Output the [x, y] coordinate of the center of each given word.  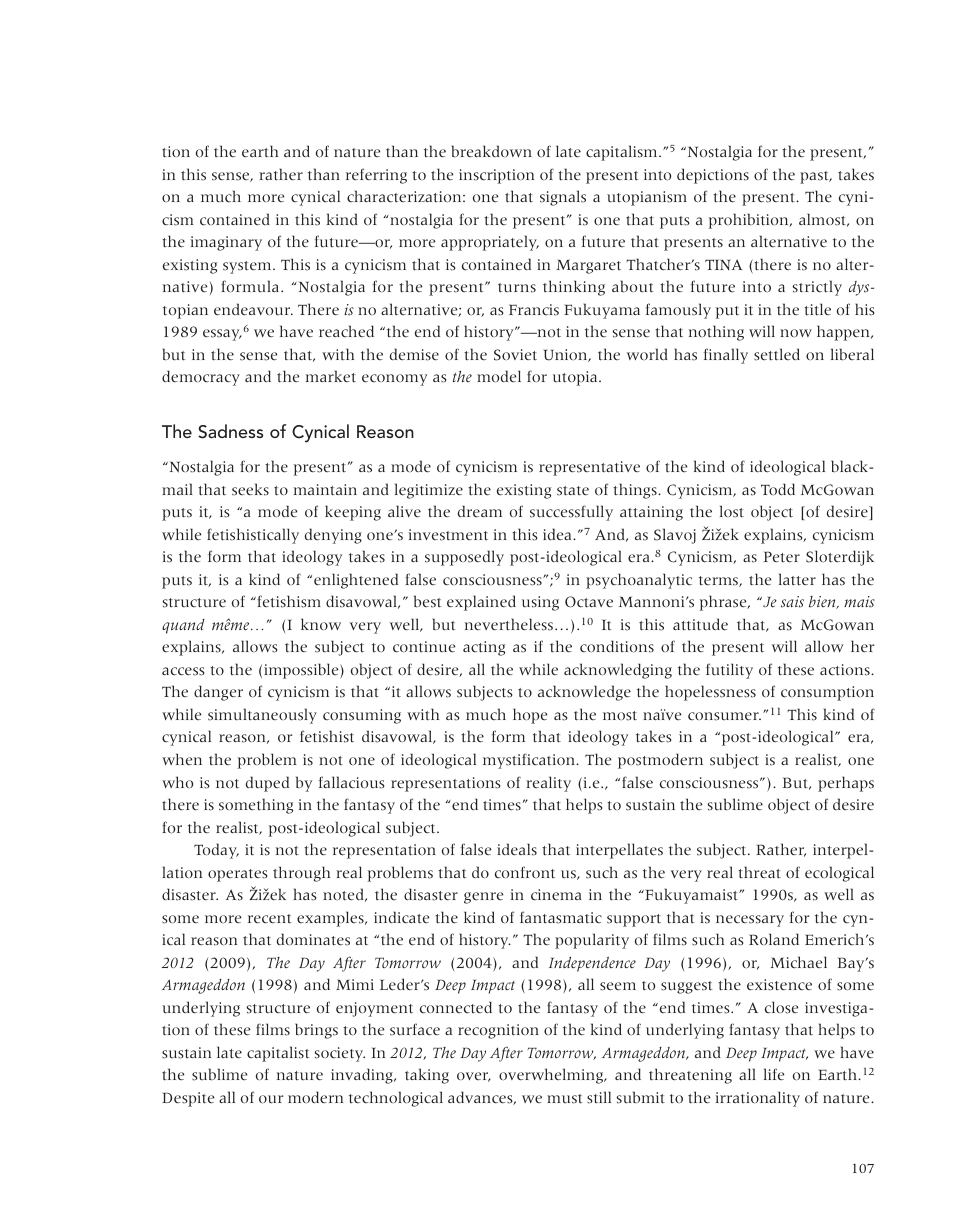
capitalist [278, 1054]
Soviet [515, 355]
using [540, 603]
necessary [750, 921]
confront [525, 872]
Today [216, 851]
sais [792, 602]
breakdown [491, 151]
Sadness [230, 431]
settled [777, 354]
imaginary [226, 243]
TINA [723, 264]
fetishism [288, 601]
